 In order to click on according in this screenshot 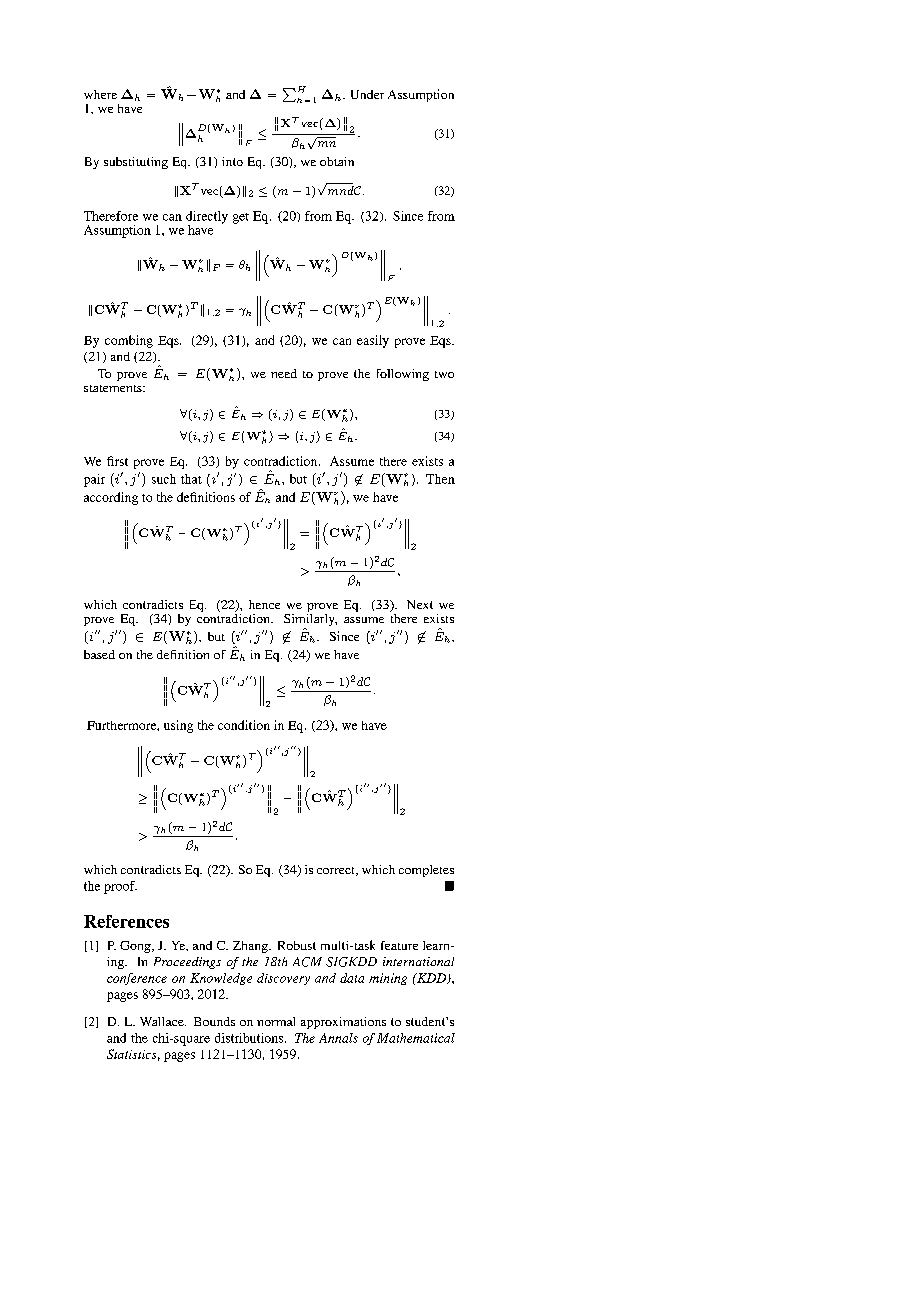, I will do `click(111, 498)`.
